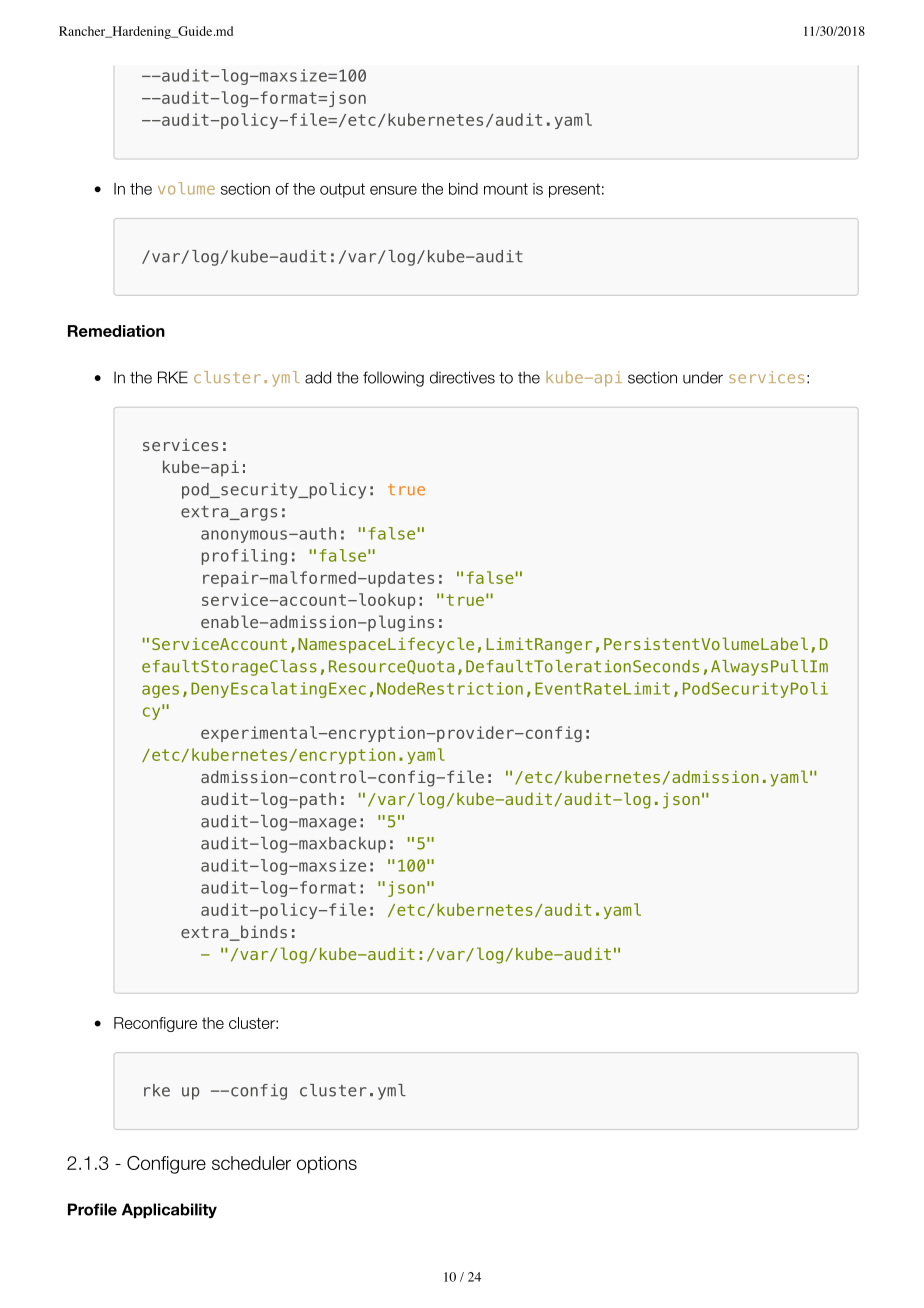 Image resolution: width=924 pixels, height=1308 pixels. I want to click on following, so click(393, 379).
